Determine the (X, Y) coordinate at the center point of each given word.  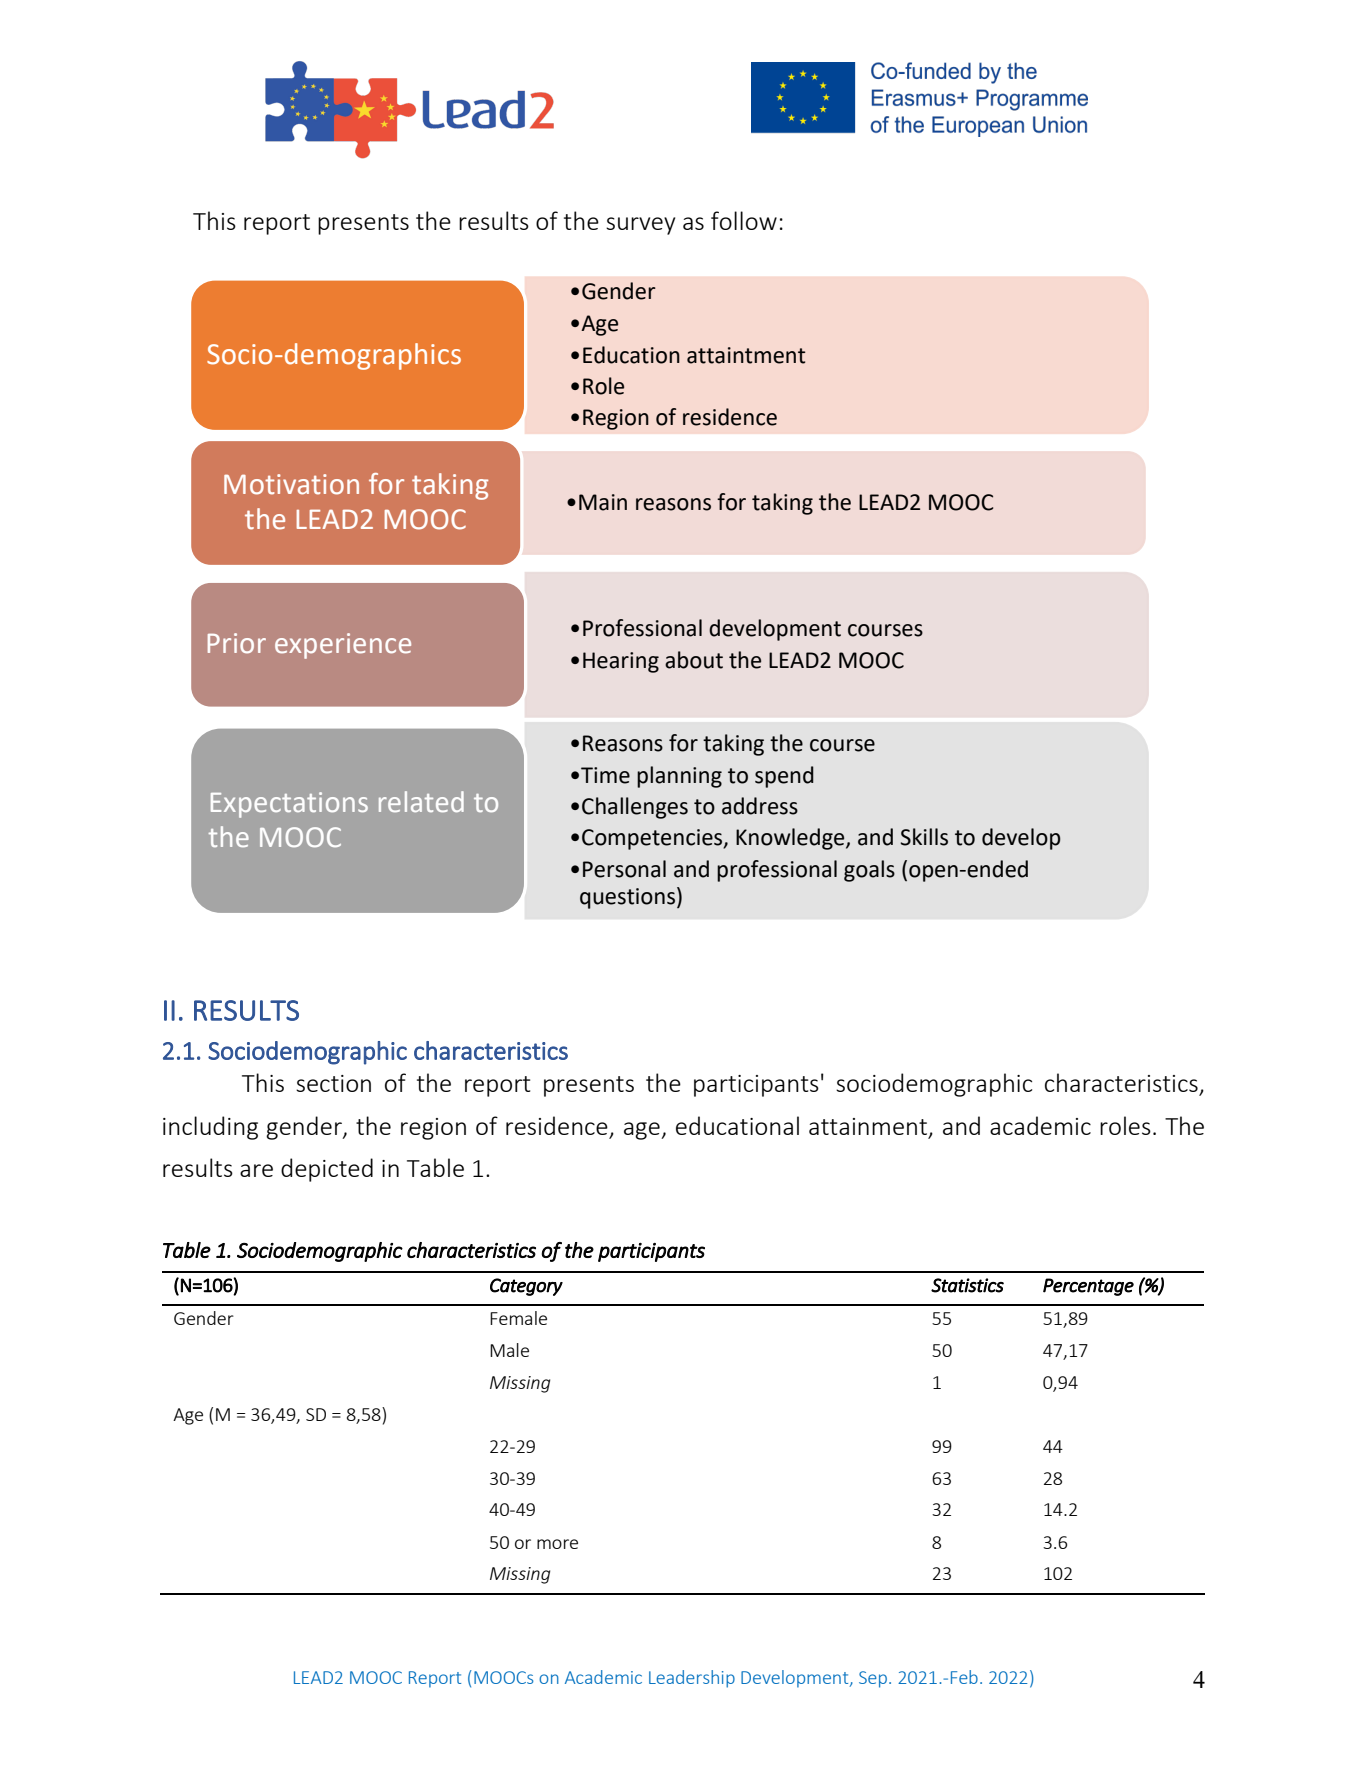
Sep (873, 1679)
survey (640, 226)
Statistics (967, 1285)
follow (744, 220)
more (557, 1544)
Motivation (291, 484)
